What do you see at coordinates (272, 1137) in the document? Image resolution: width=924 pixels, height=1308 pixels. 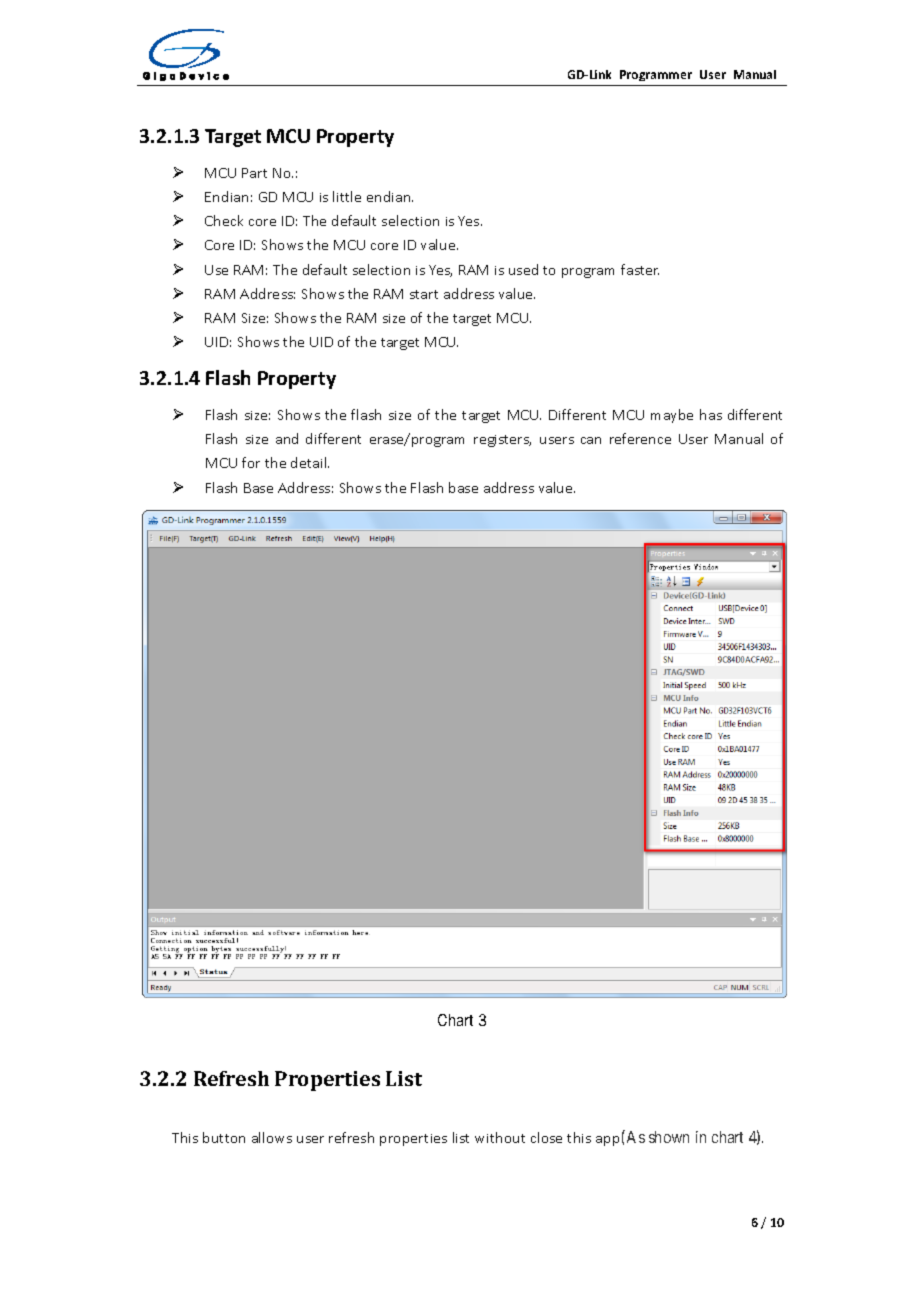 I see `allows` at bounding box center [272, 1137].
